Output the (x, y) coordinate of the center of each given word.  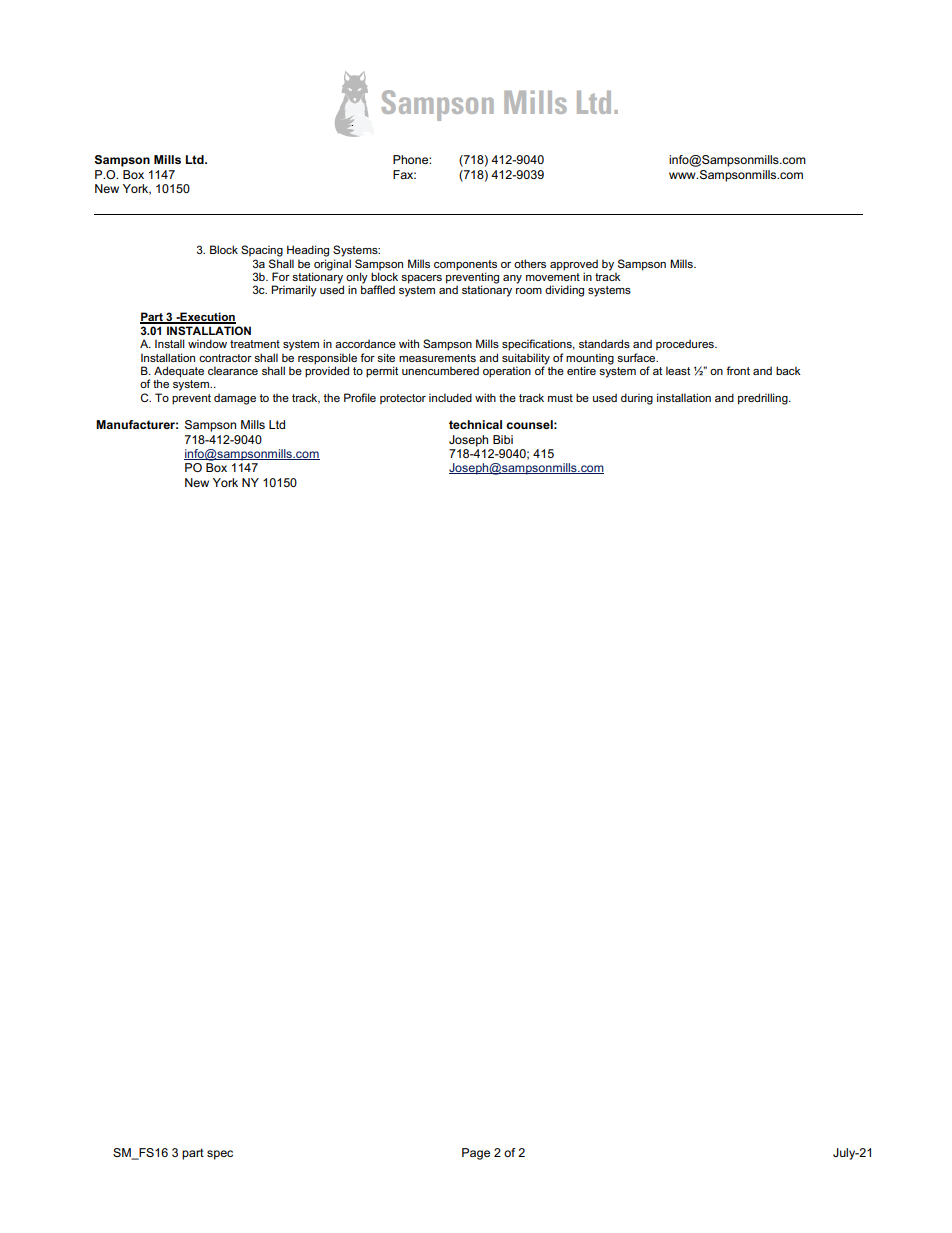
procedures (686, 345)
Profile (360, 397)
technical (475, 424)
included (450, 397)
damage (235, 399)
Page (476, 1154)
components (465, 265)
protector (403, 399)
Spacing (262, 251)
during (637, 399)
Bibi (503, 439)
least (678, 370)
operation (507, 372)
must (560, 398)
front (738, 370)
